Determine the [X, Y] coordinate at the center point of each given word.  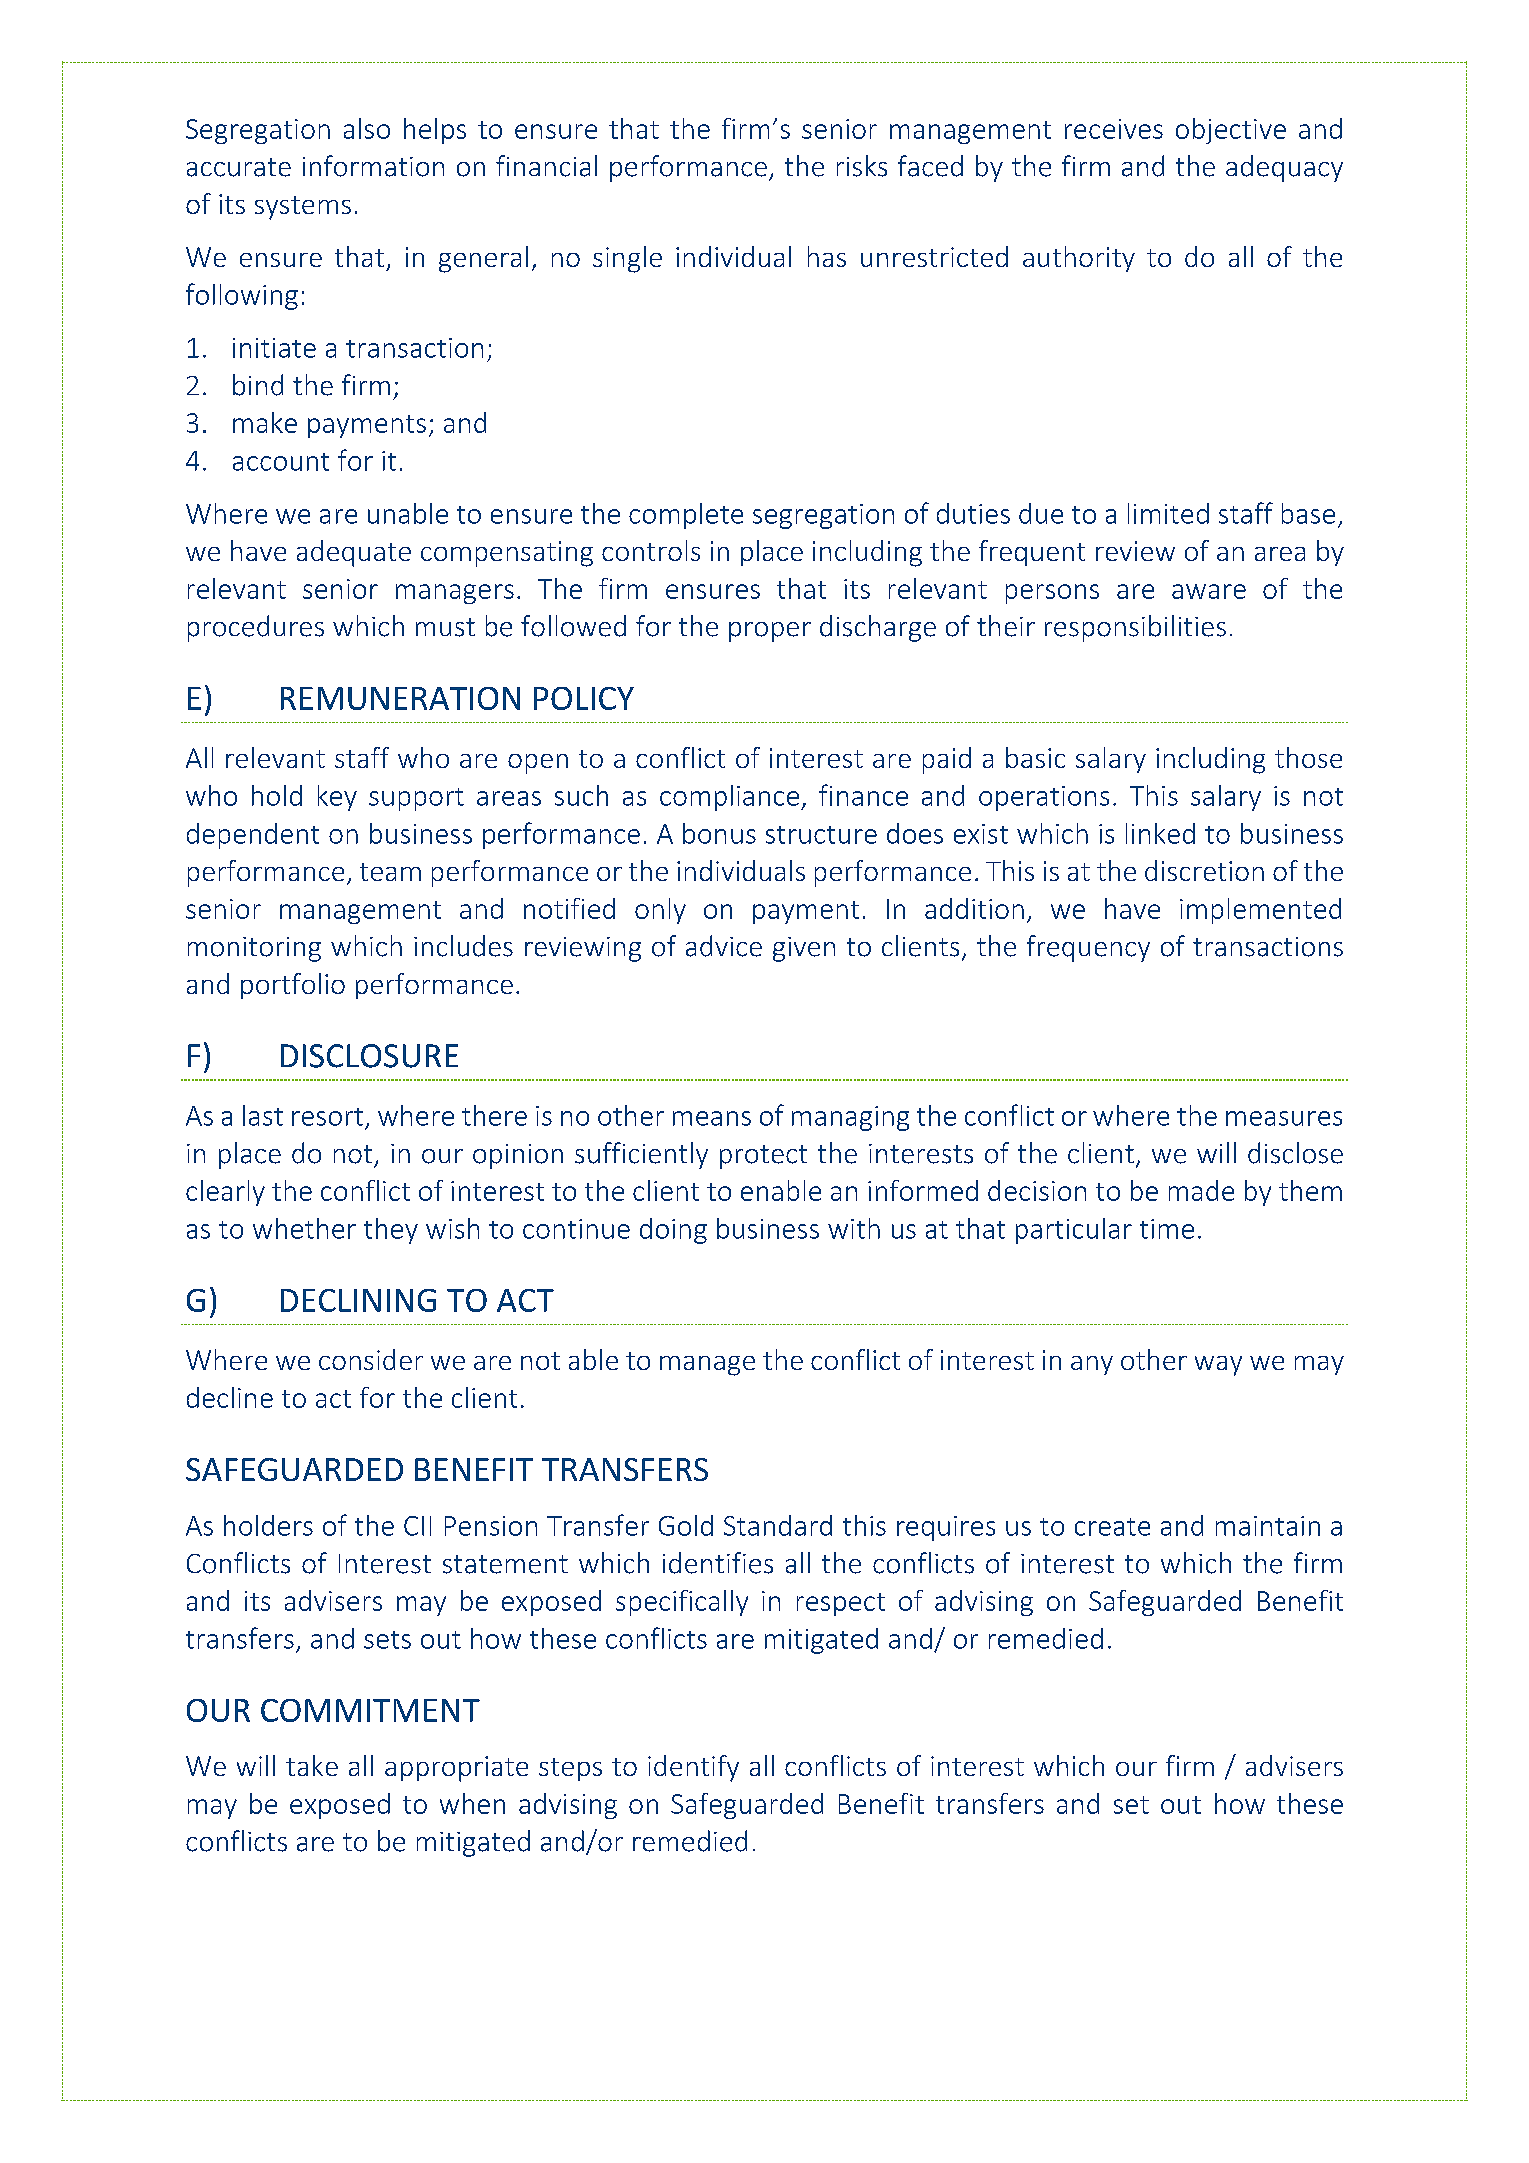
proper [770, 632]
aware [1209, 591]
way [1218, 1366]
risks [862, 166]
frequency [1088, 948]
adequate [354, 553]
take [312, 1765]
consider [371, 1359]
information [373, 166]
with [854, 1228]
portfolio [293, 986]
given [804, 949]
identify [693, 1768]
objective [1231, 131]
